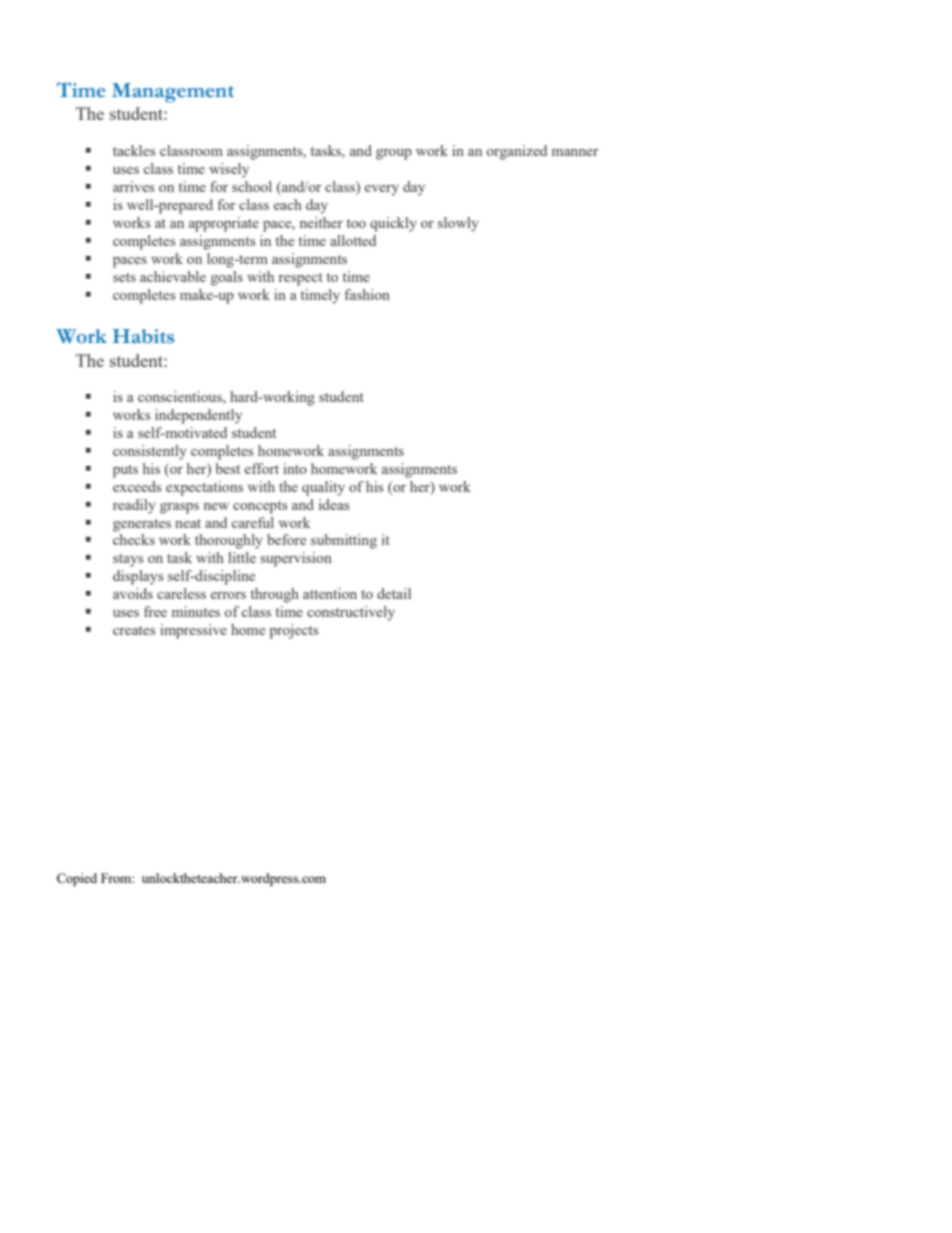 The image size is (952, 1233). I want to click on quality, so click(323, 488).
